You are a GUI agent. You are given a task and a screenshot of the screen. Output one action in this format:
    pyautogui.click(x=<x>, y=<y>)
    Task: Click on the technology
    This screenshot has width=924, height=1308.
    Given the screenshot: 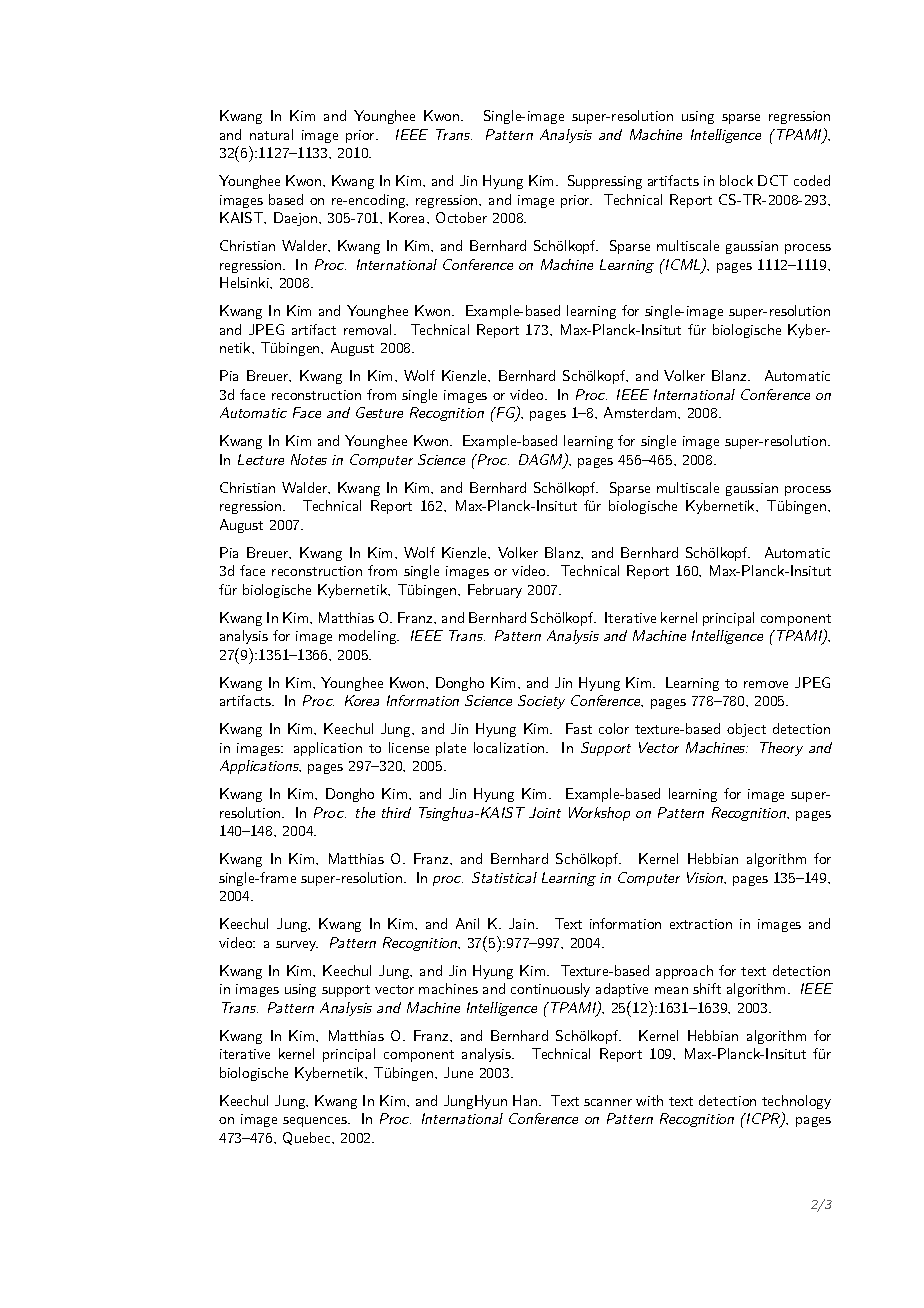 What is the action you would take?
    pyautogui.click(x=796, y=1102)
